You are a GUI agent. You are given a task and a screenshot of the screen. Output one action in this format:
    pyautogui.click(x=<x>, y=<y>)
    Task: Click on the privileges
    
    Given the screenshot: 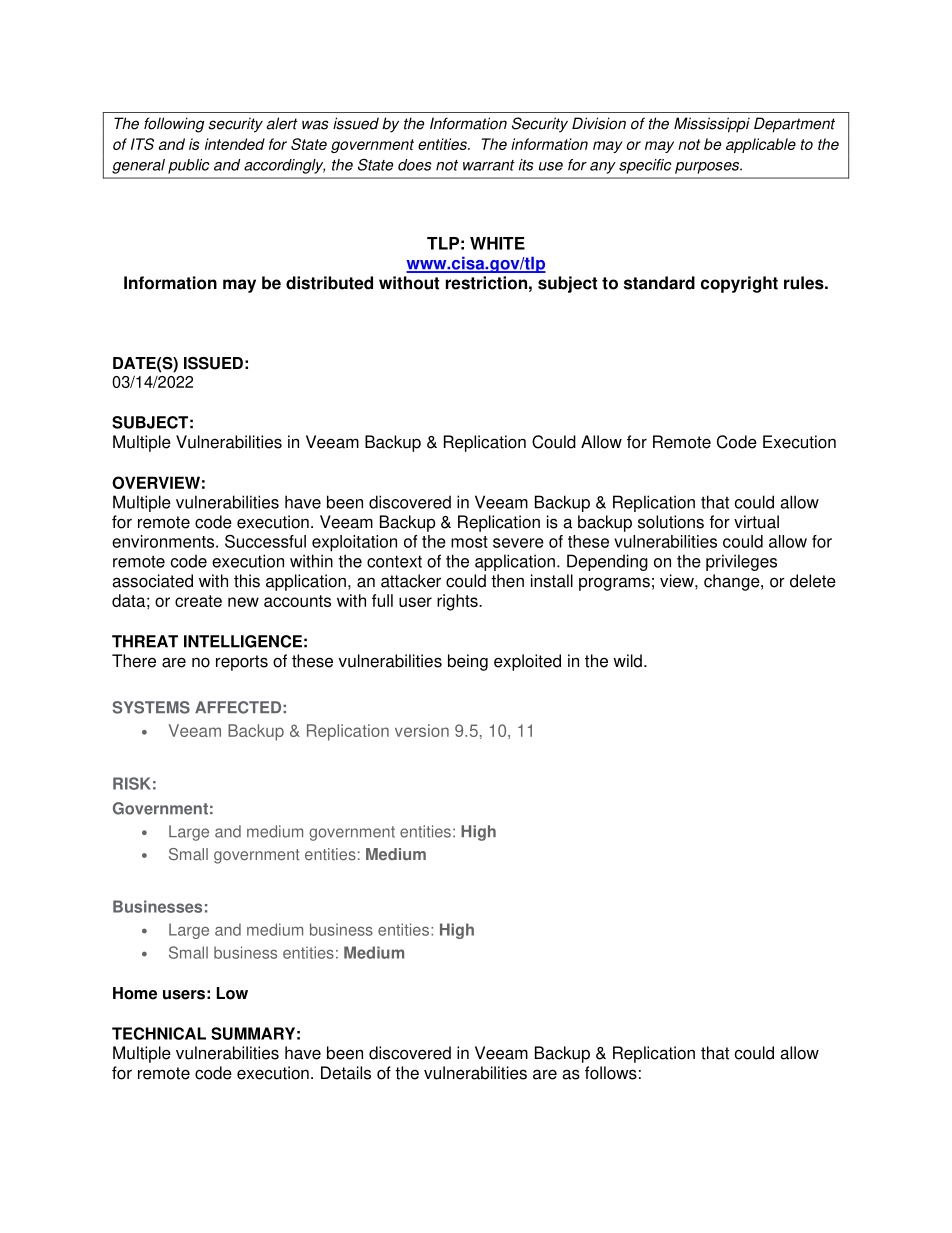 What is the action you would take?
    pyautogui.click(x=741, y=562)
